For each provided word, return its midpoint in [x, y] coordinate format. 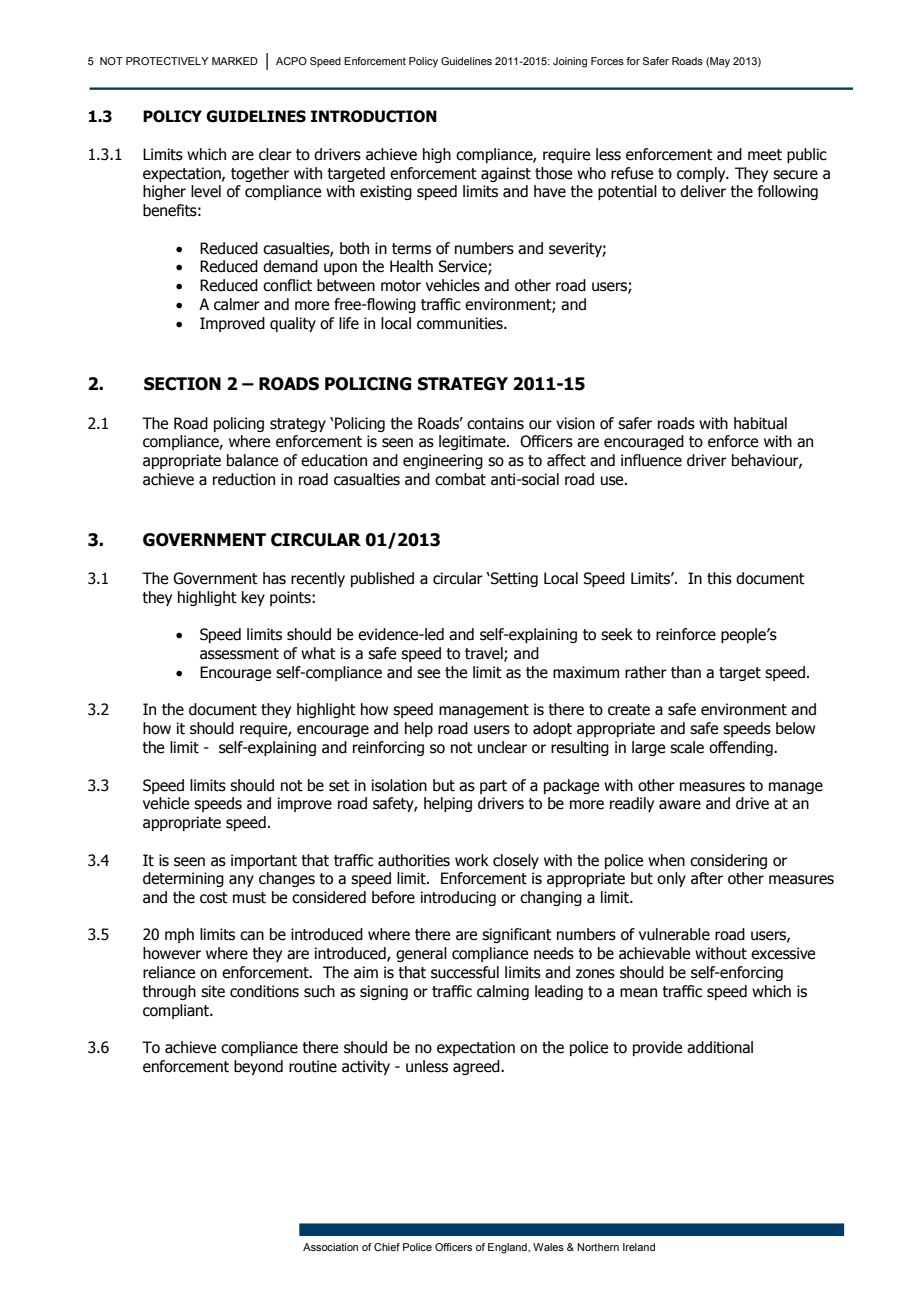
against [506, 174]
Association [330, 1247]
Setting [513, 579]
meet [765, 155]
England [508, 1248]
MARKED [235, 61]
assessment [239, 654]
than [686, 672]
